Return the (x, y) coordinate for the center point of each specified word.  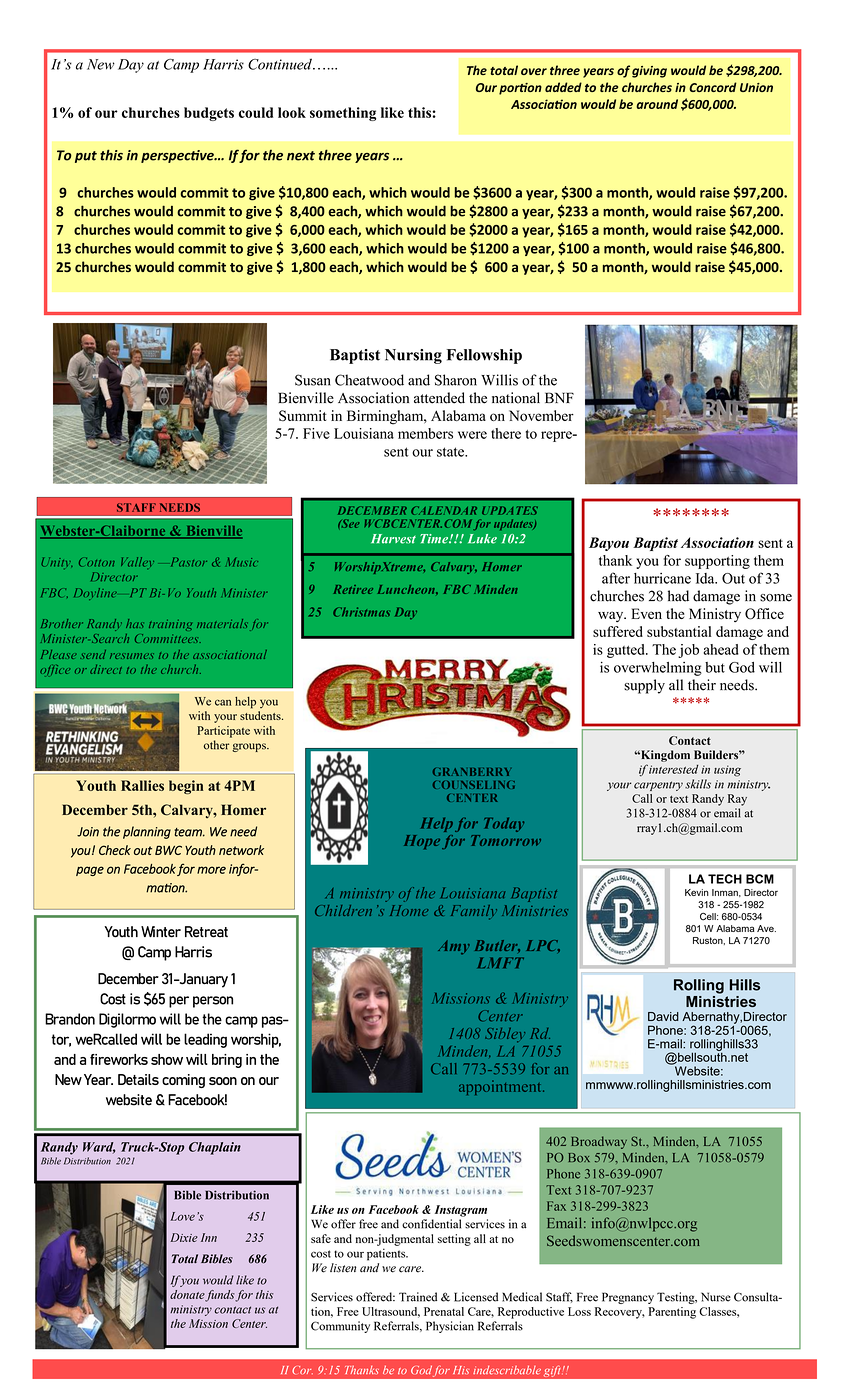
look (292, 112)
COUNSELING (474, 785)
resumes (132, 656)
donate (187, 1294)
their (702, 685)
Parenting (672, 1313)
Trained (418, 1297)
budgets (209, 114)
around (657, 104)
